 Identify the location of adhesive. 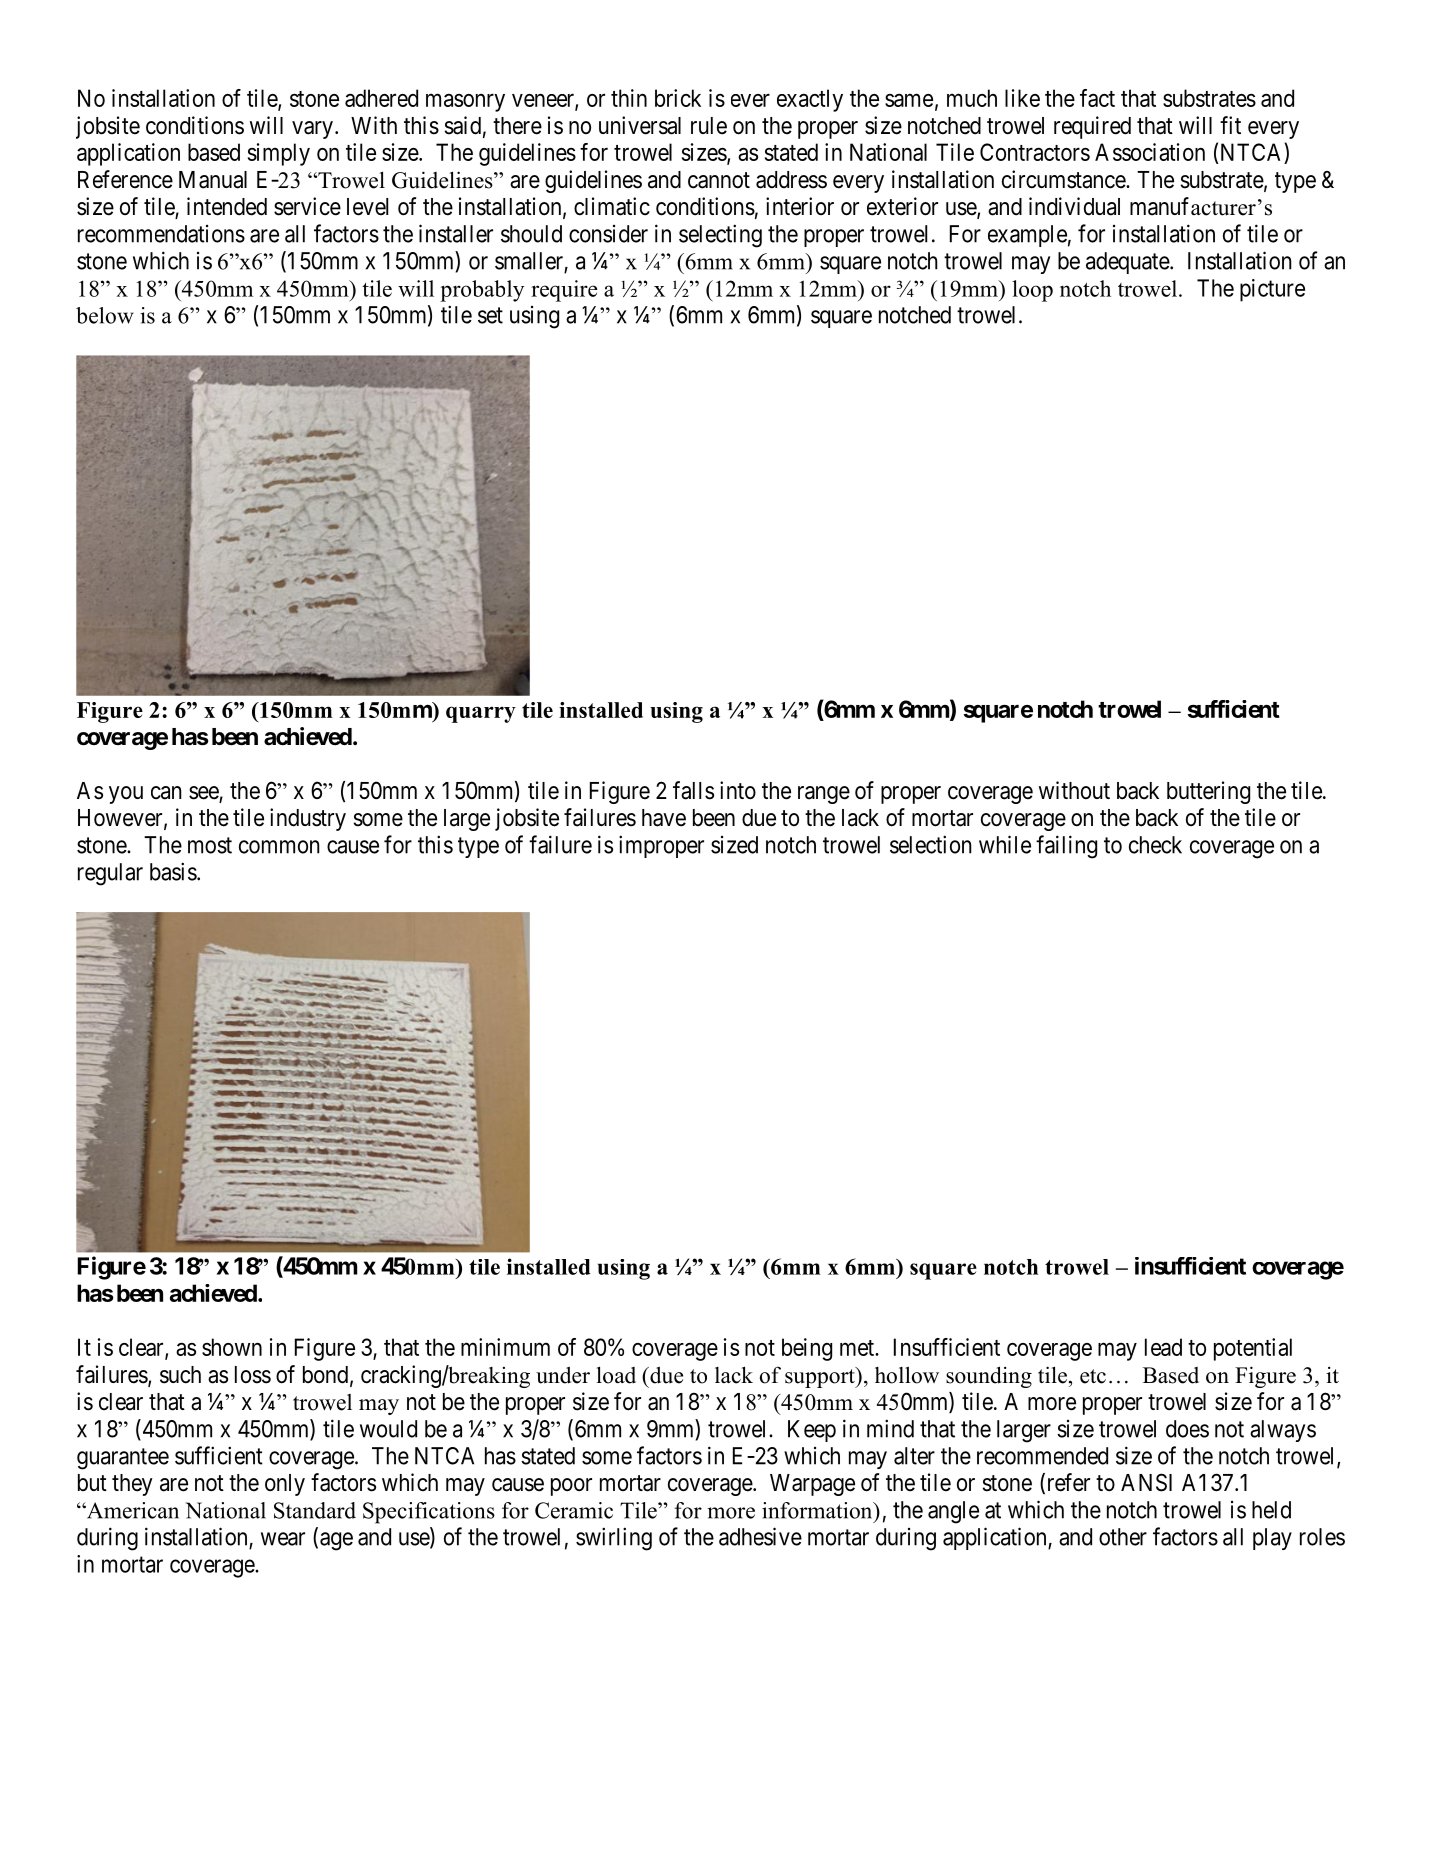
(760, 1536).
